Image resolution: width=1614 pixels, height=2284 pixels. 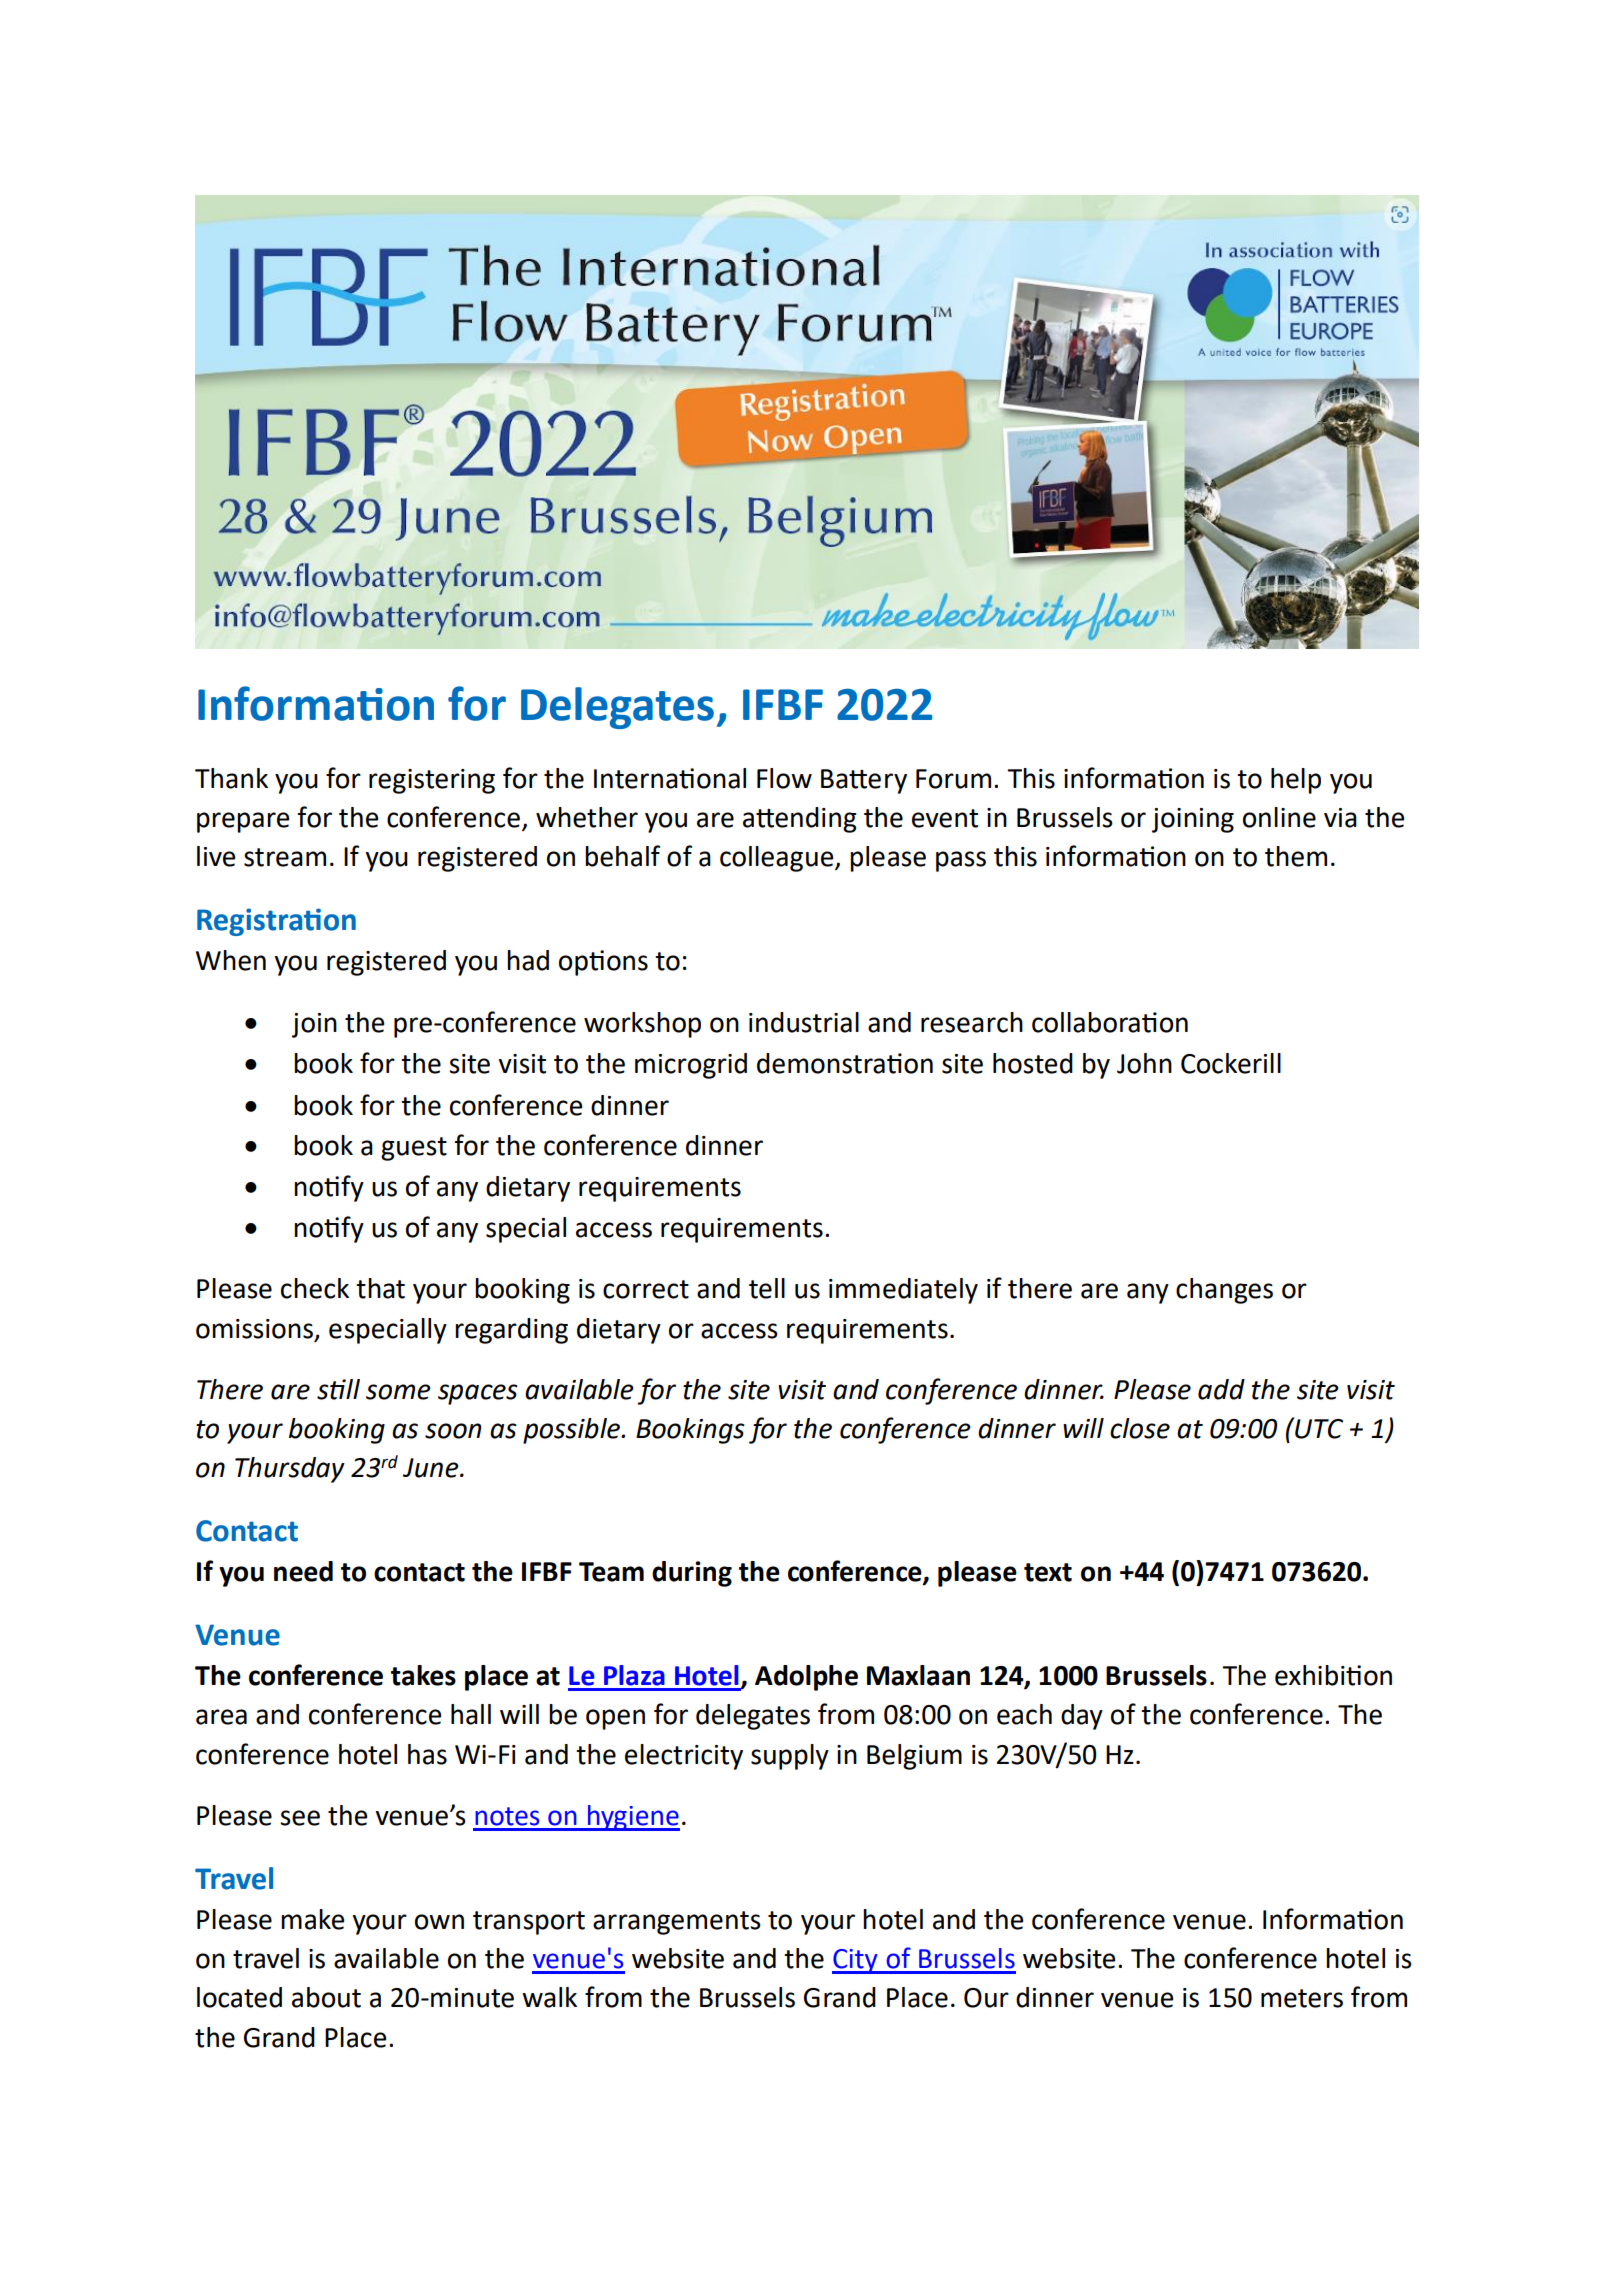 I want to click on registering, so click(x=432, y=781).
